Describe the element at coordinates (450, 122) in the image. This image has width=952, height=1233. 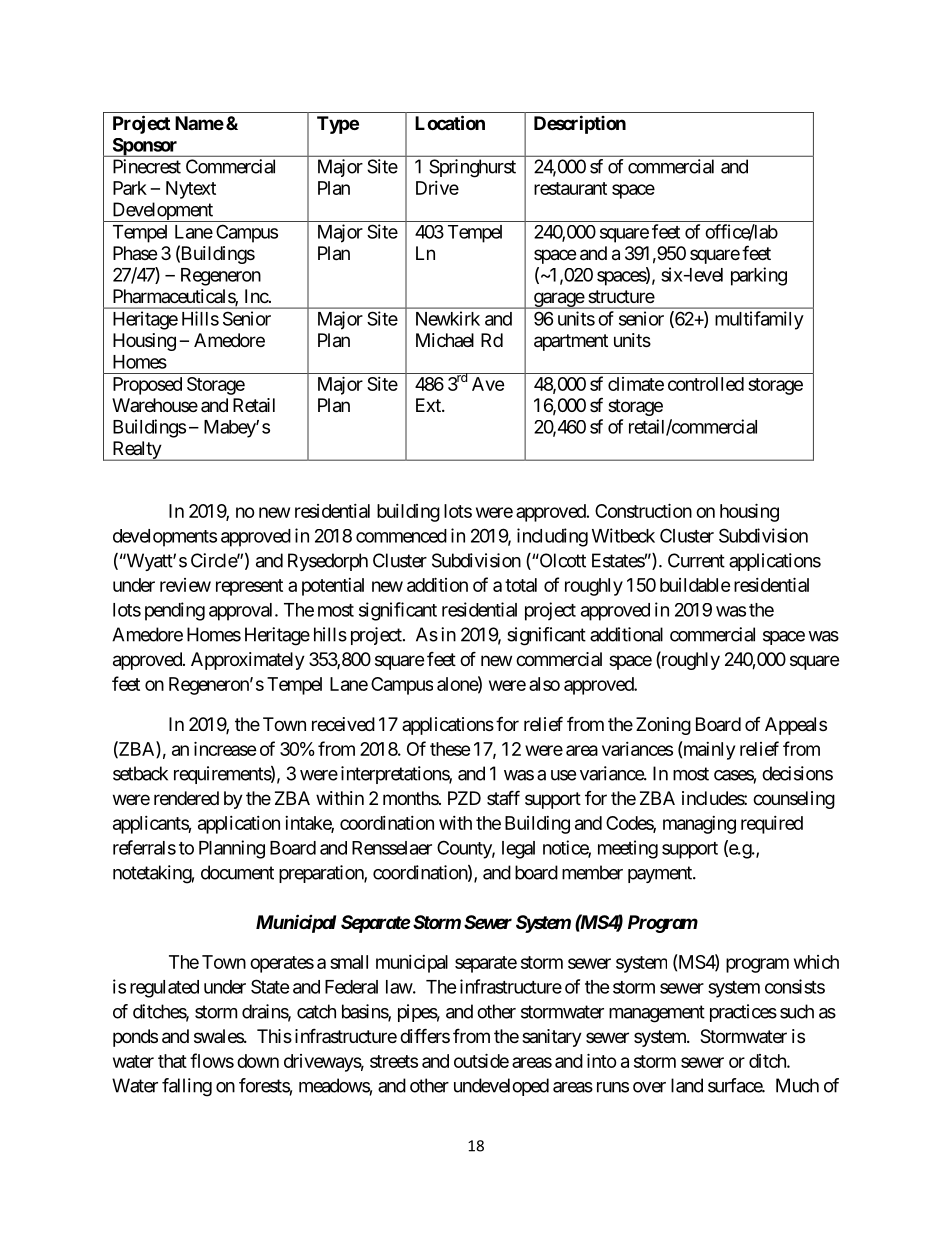
I see `Location` at that location.
